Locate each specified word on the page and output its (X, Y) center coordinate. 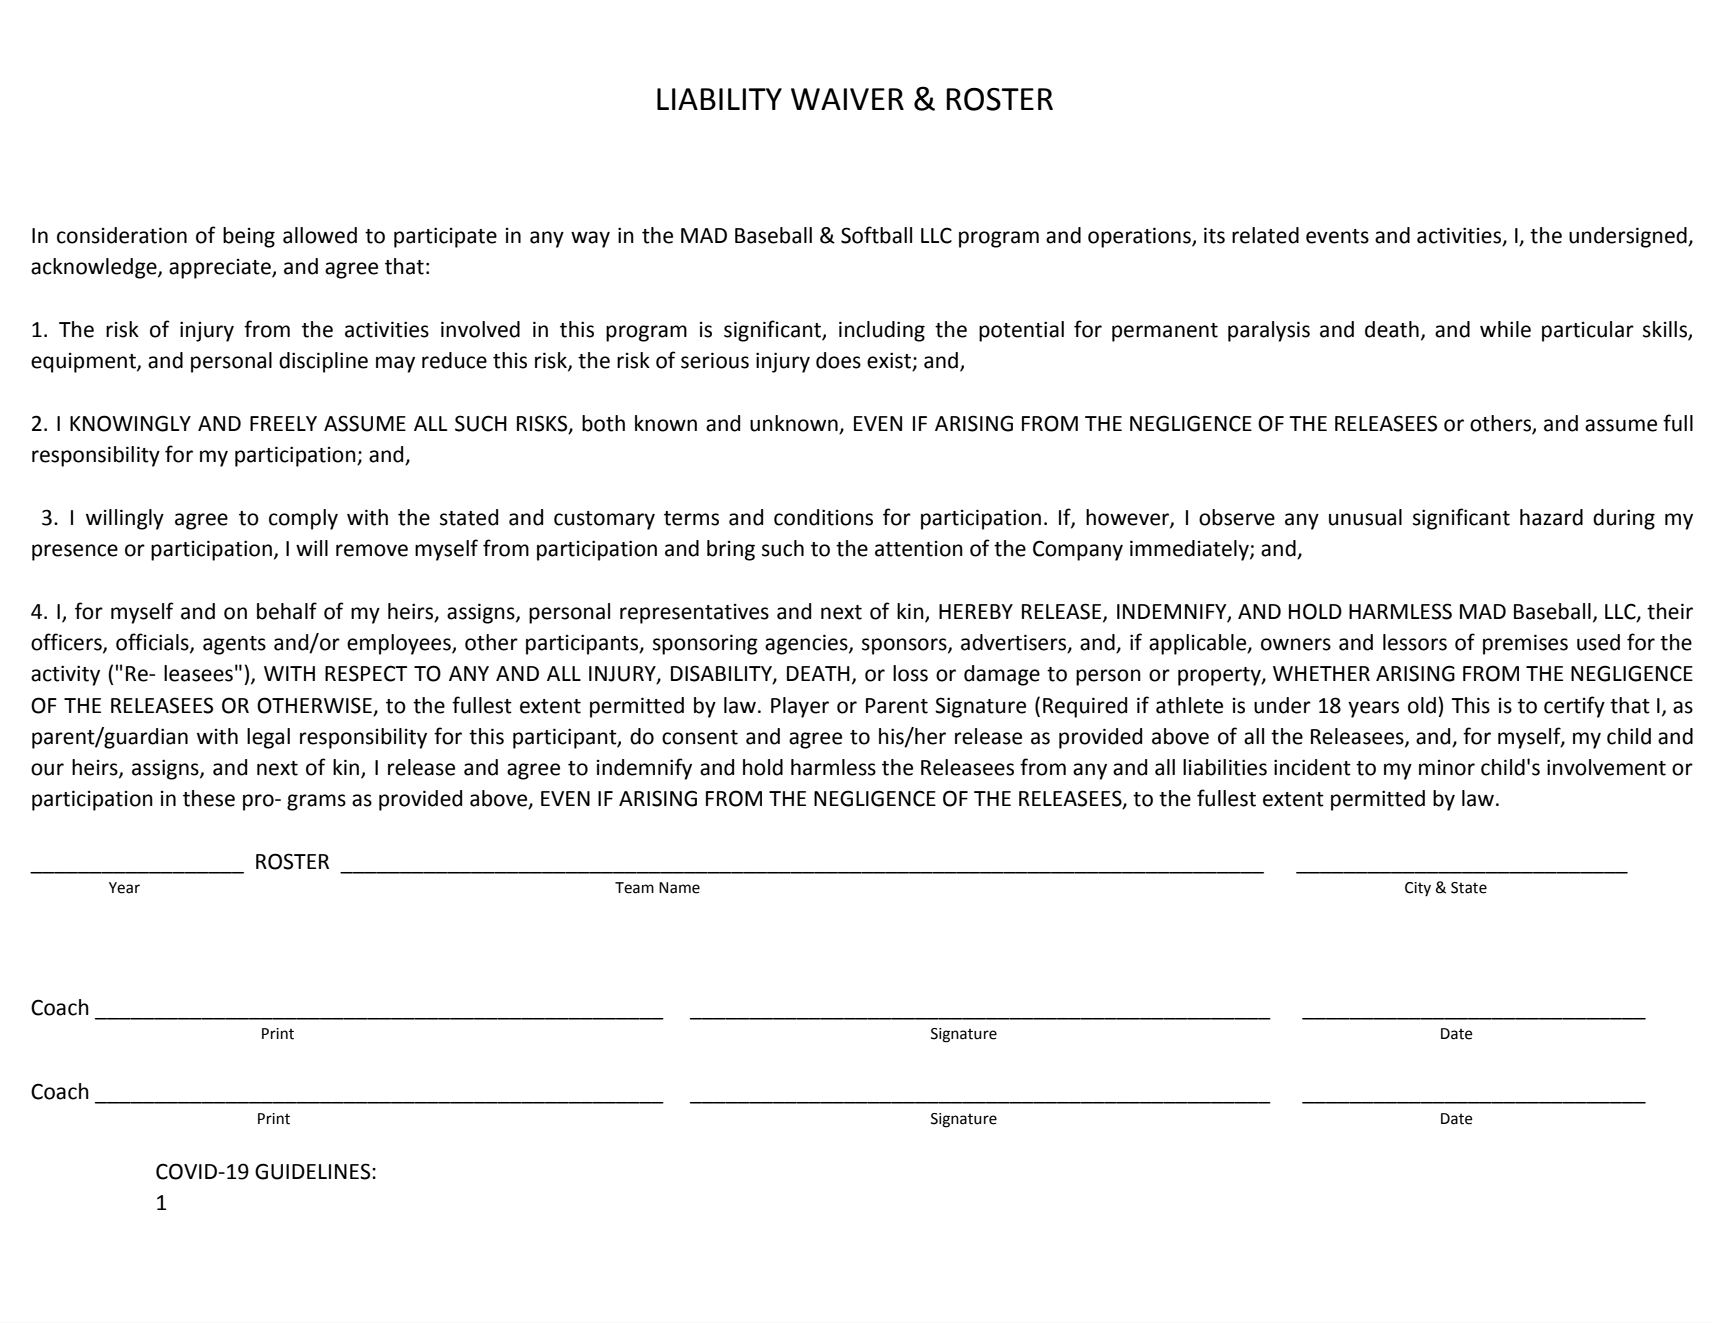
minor (1447, 768)
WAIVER (847, 99)
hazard (1551, 517)
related (1265, 235)
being (249, 237)
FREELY (283, 423)
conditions (823, 517)
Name (679, 888)
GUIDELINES (314, 1171)
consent (700, 737)
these (209, 798)
